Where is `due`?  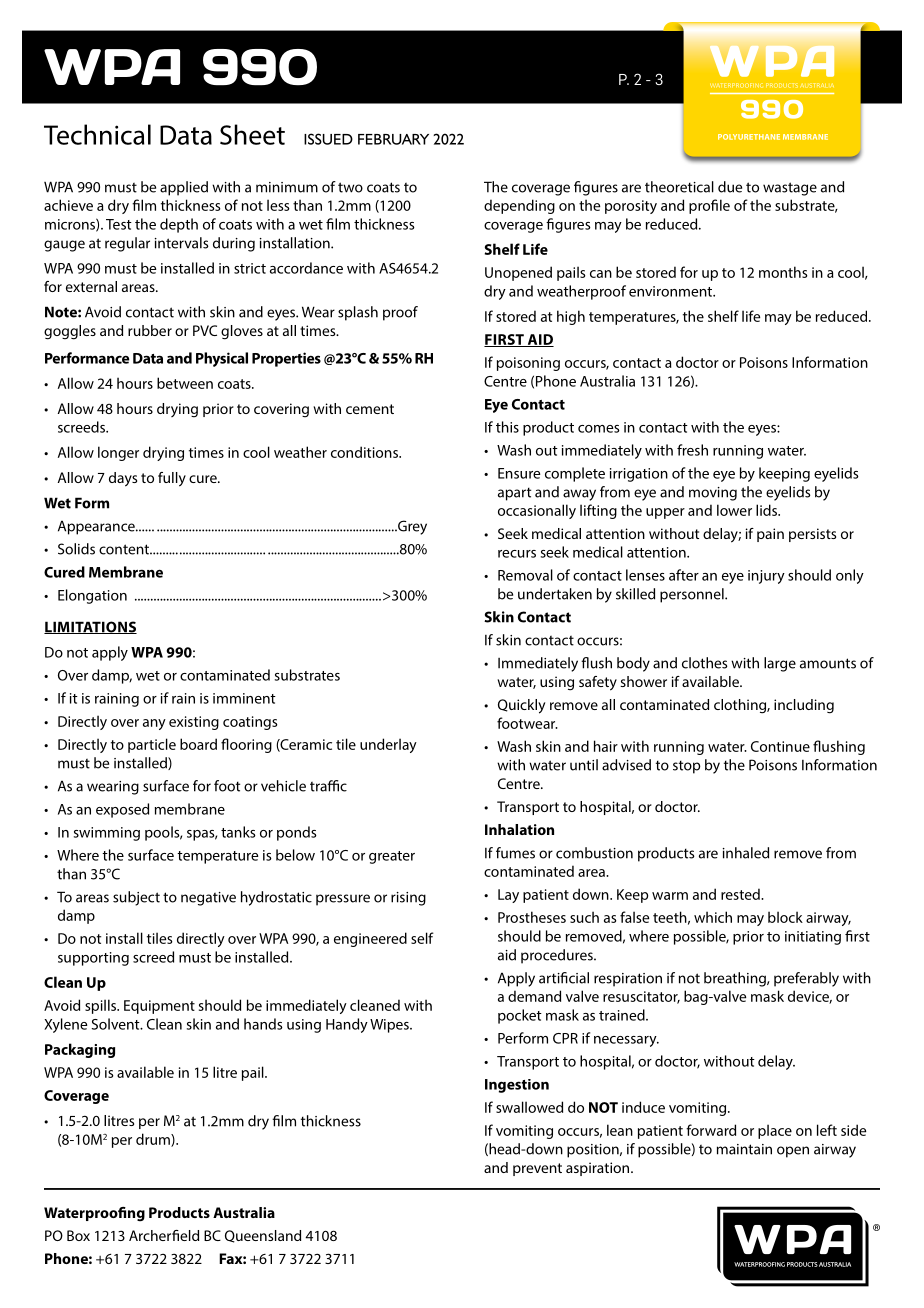 due is located at coordinates (730, 187).
